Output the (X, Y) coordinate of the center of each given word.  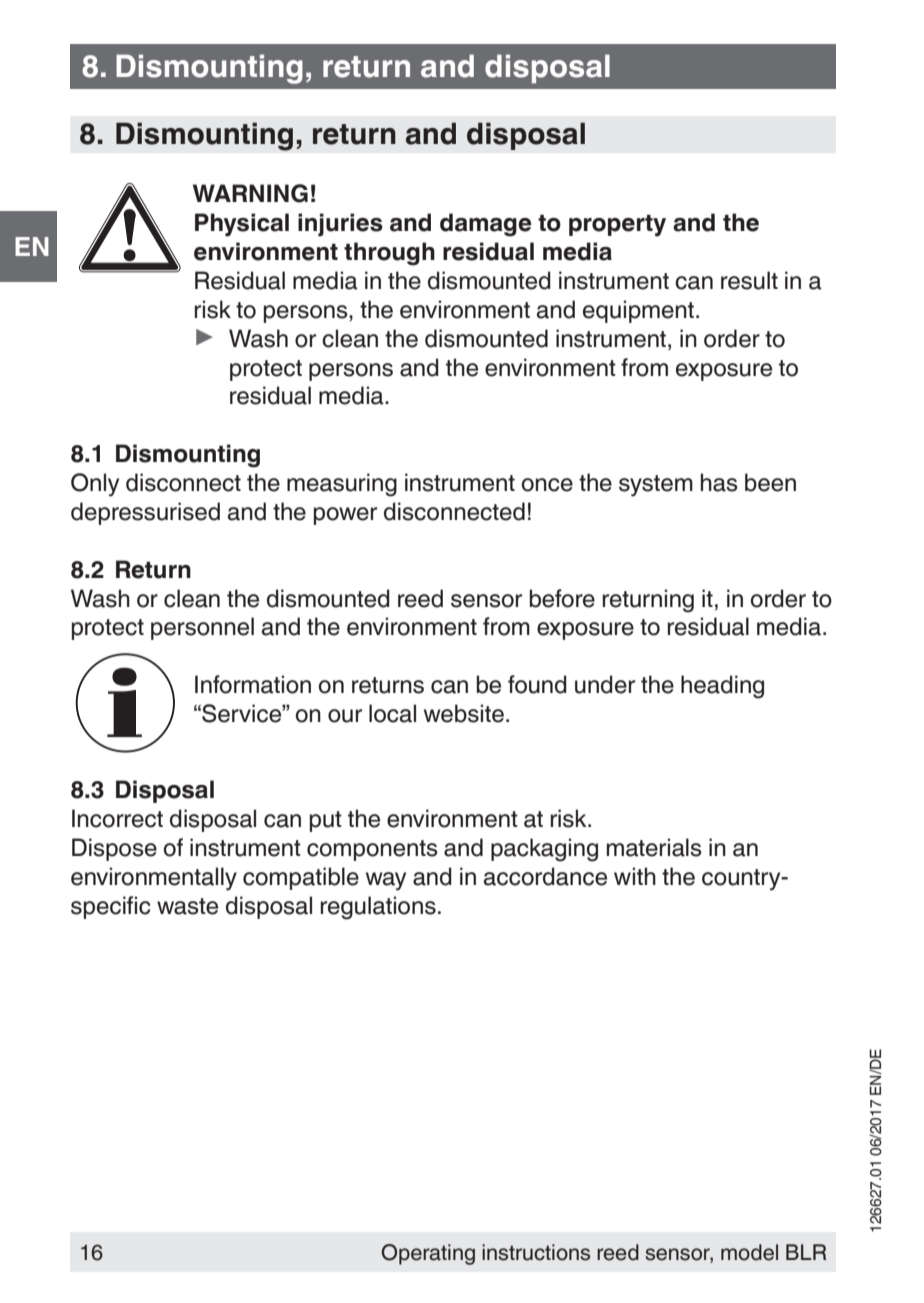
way (386, 881)
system (656, 486)
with (635, 876)
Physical (242, 225)
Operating (428, 1254)
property (617, 226)
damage (485, 225)
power (345, 516)
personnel (202, 628)
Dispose (114, 849)
